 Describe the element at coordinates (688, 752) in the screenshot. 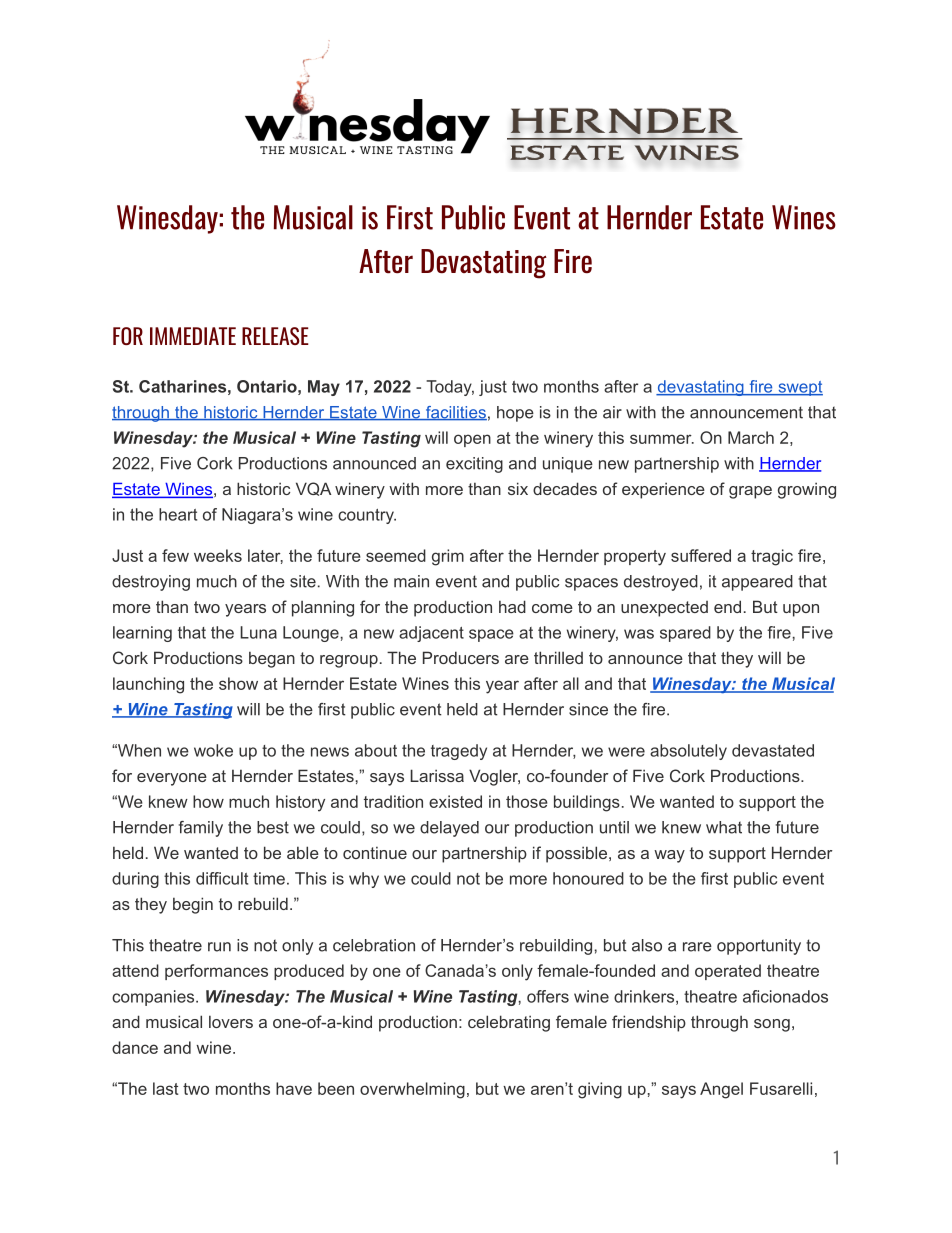

I see `absolutely` at that location.
